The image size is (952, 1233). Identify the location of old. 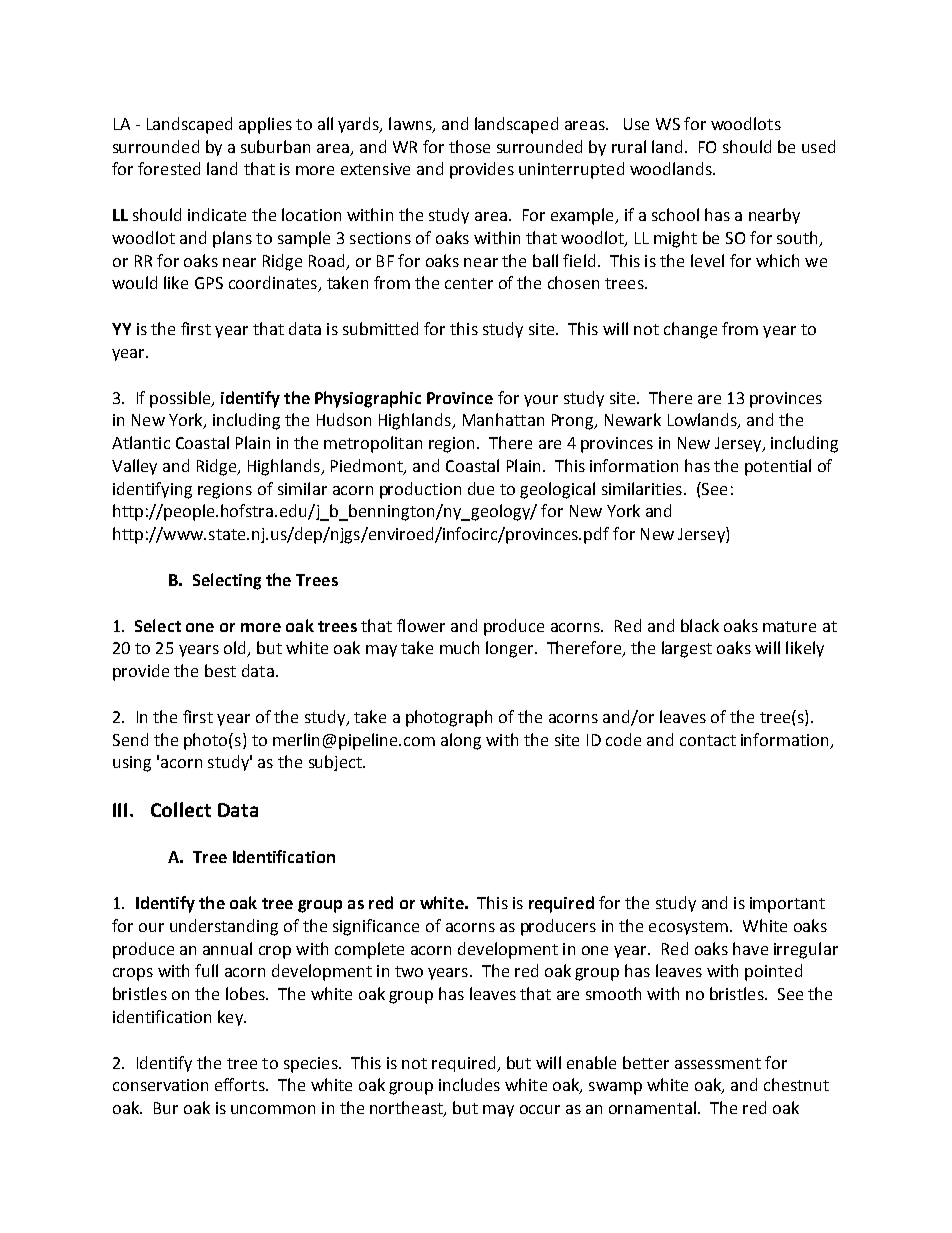
(236, 649).
